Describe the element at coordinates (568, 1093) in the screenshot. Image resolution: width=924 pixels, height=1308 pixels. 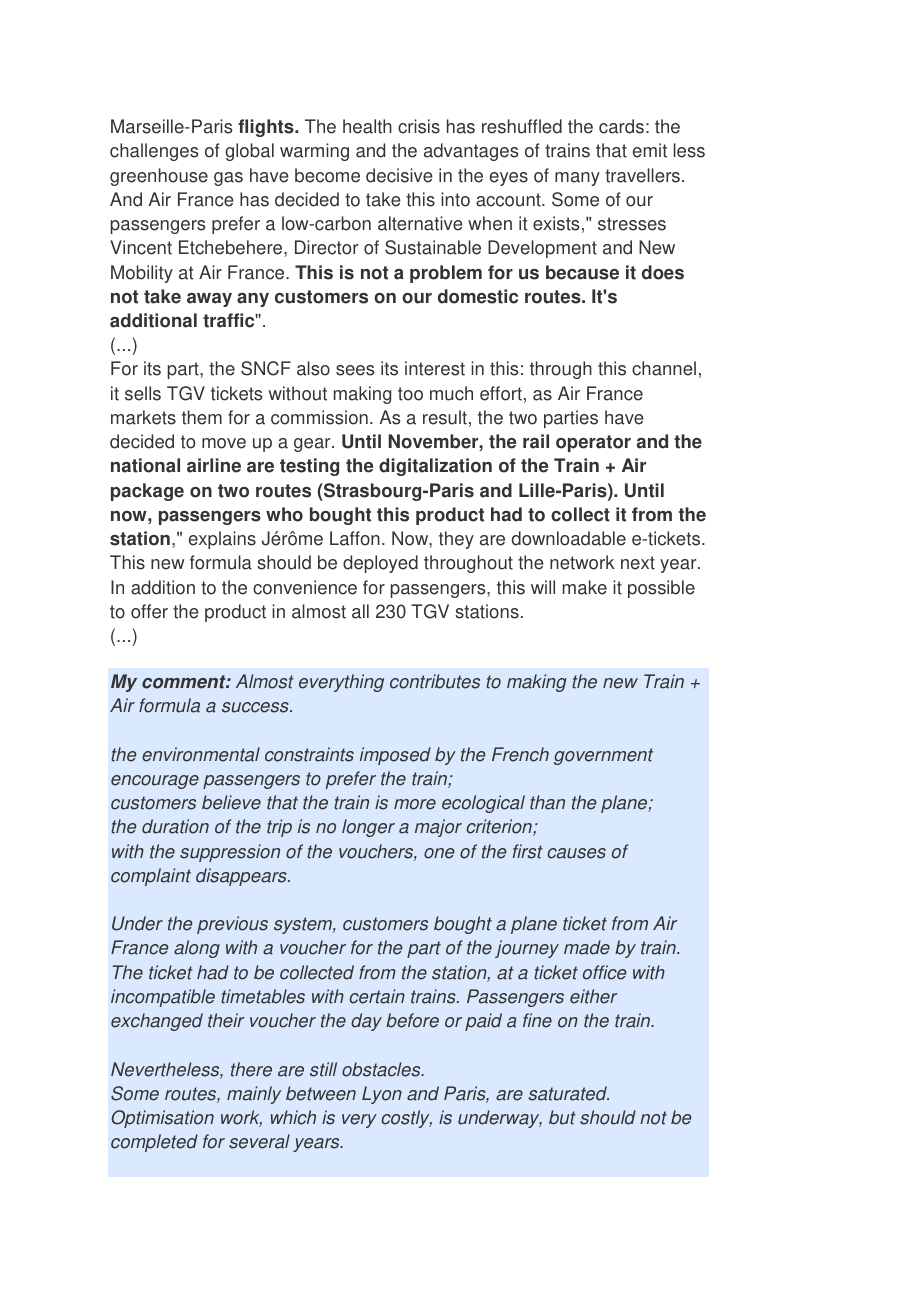
I see `saturated` at that location.
